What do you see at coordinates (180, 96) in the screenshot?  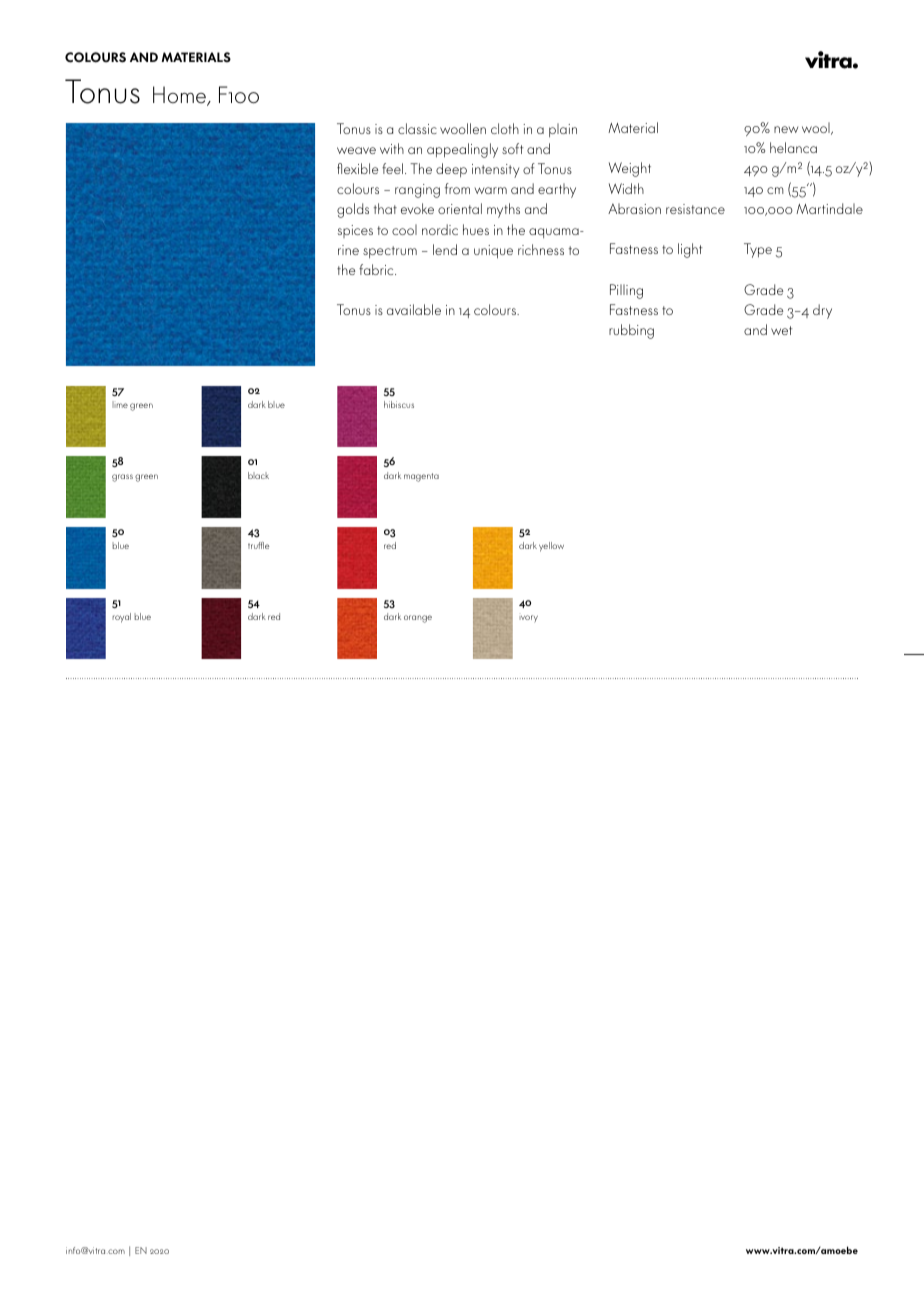 I see `Home` at bounding box center [180, 96].
